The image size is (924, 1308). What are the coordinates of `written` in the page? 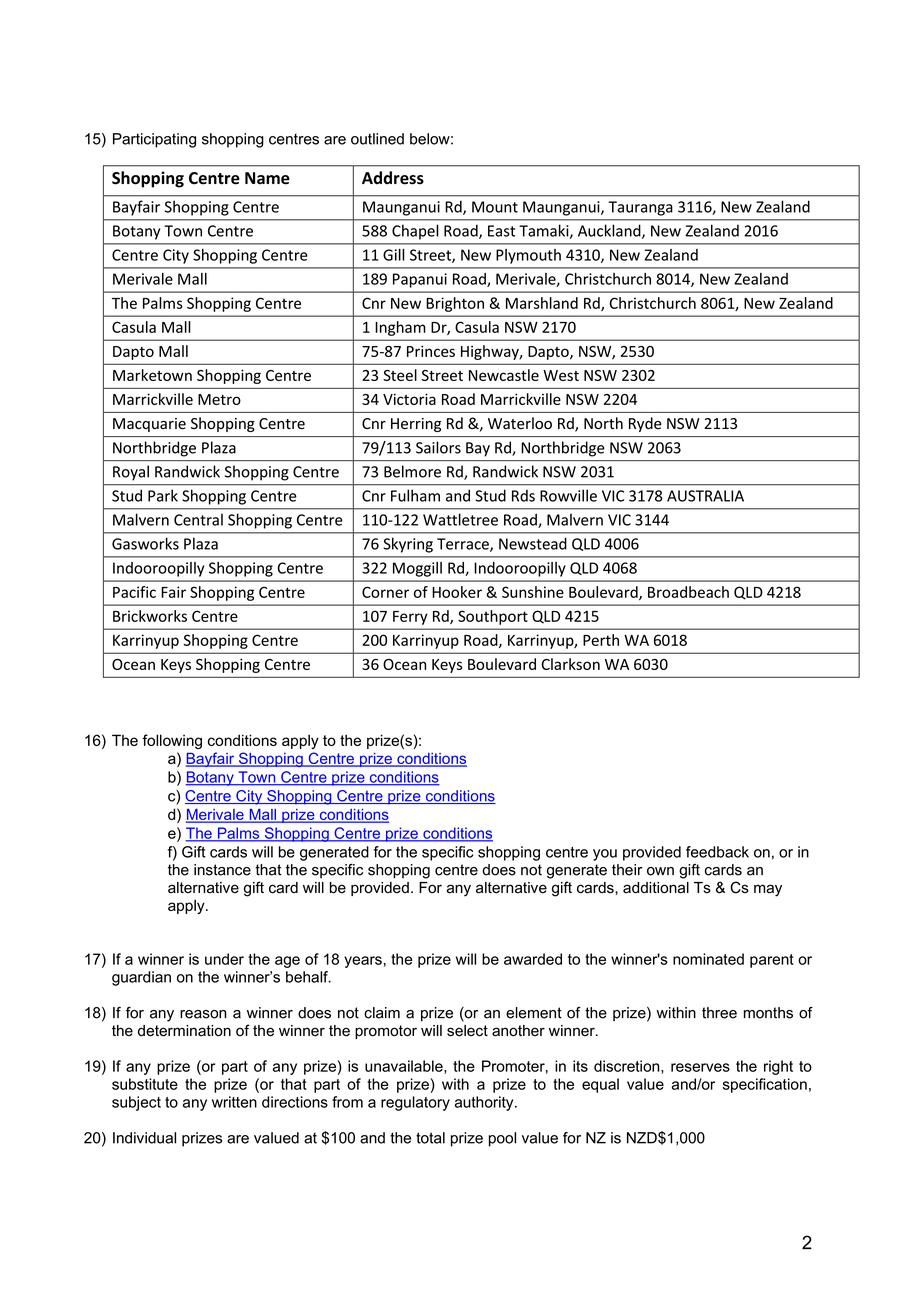 It's located at (234, 1102).
